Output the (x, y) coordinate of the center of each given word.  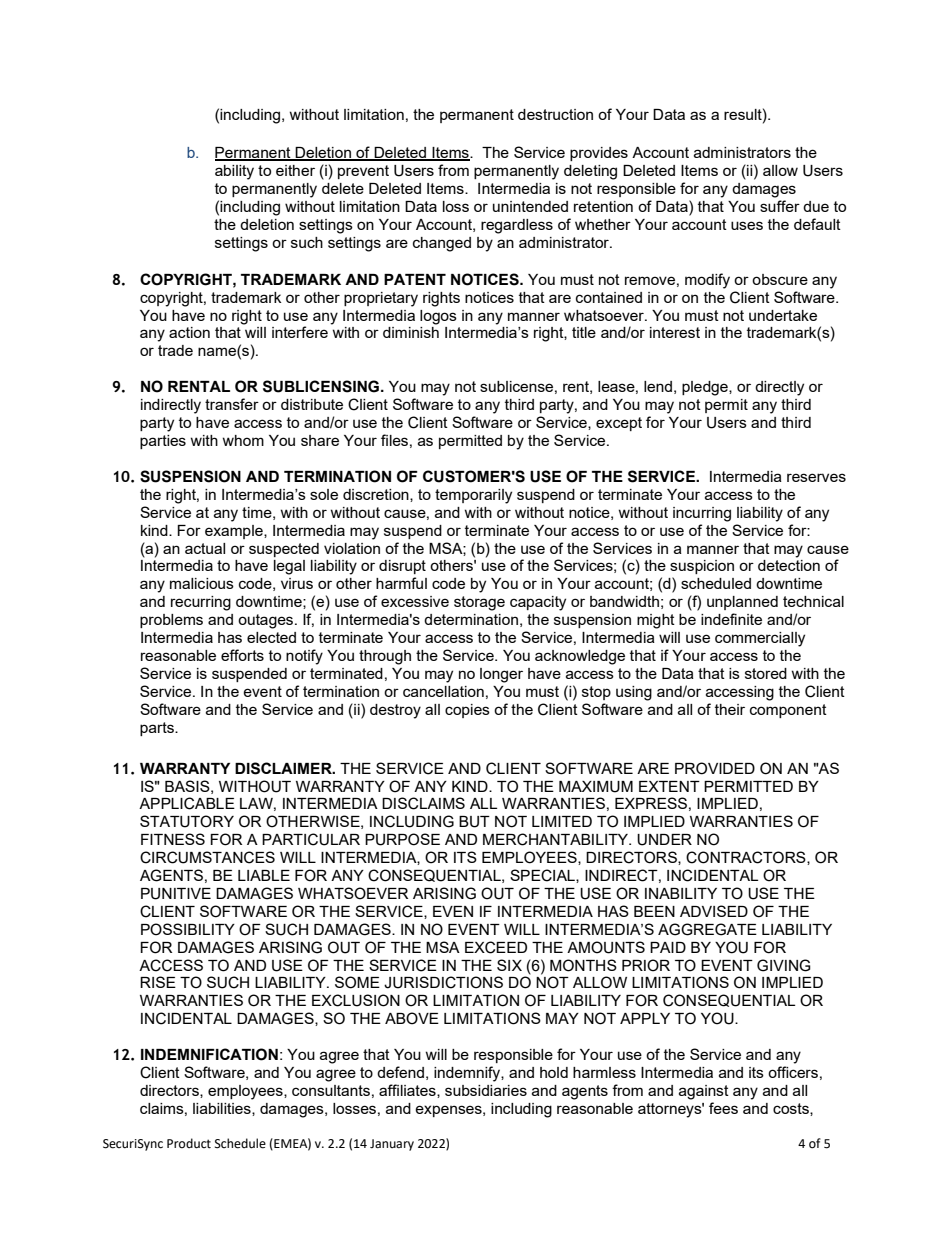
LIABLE (264, 875)
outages (267, 621)
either (295, 170)
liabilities (223, 1109)
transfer (232, 404)
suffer (780, 206)
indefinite (731, 619)
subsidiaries (486, 1090)
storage (479, 603)
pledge (706, 388)
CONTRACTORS (747, 858)
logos (438, 317)
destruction (555, 114)
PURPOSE (402, 839)
